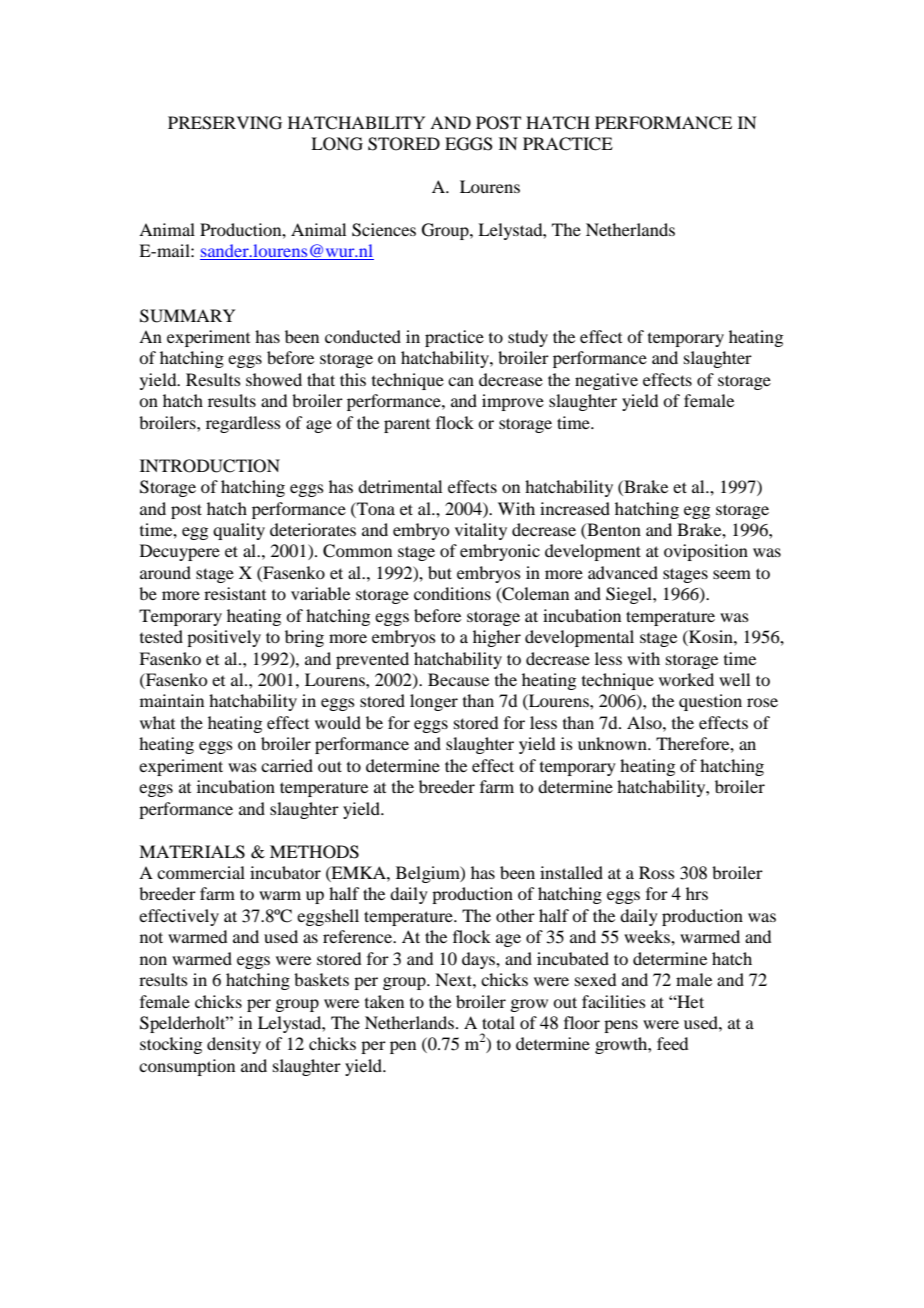  I want to click on Because, so click(458, 679).
